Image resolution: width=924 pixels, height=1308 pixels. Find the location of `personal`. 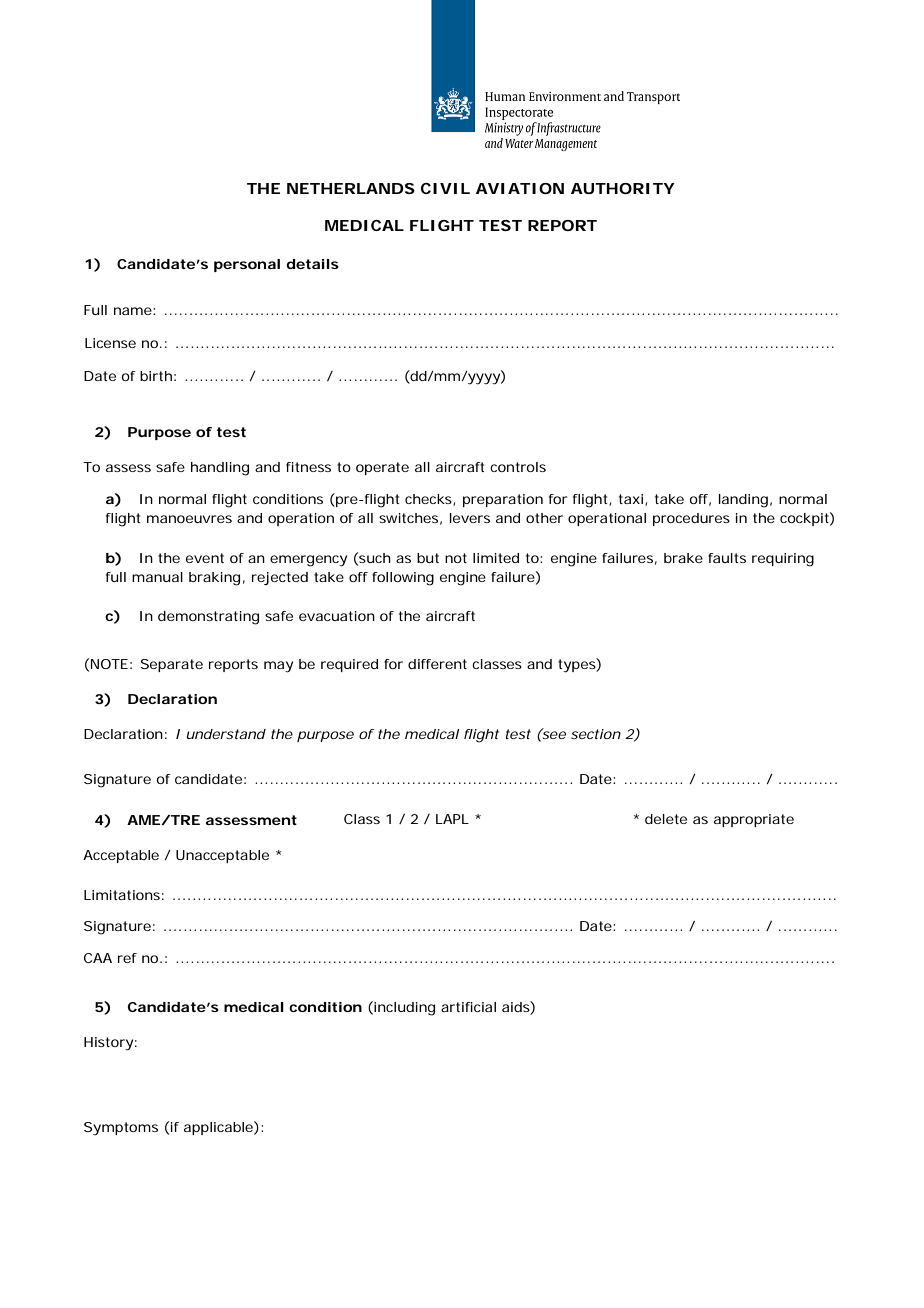

personal is located at coordinates (247, 265).
